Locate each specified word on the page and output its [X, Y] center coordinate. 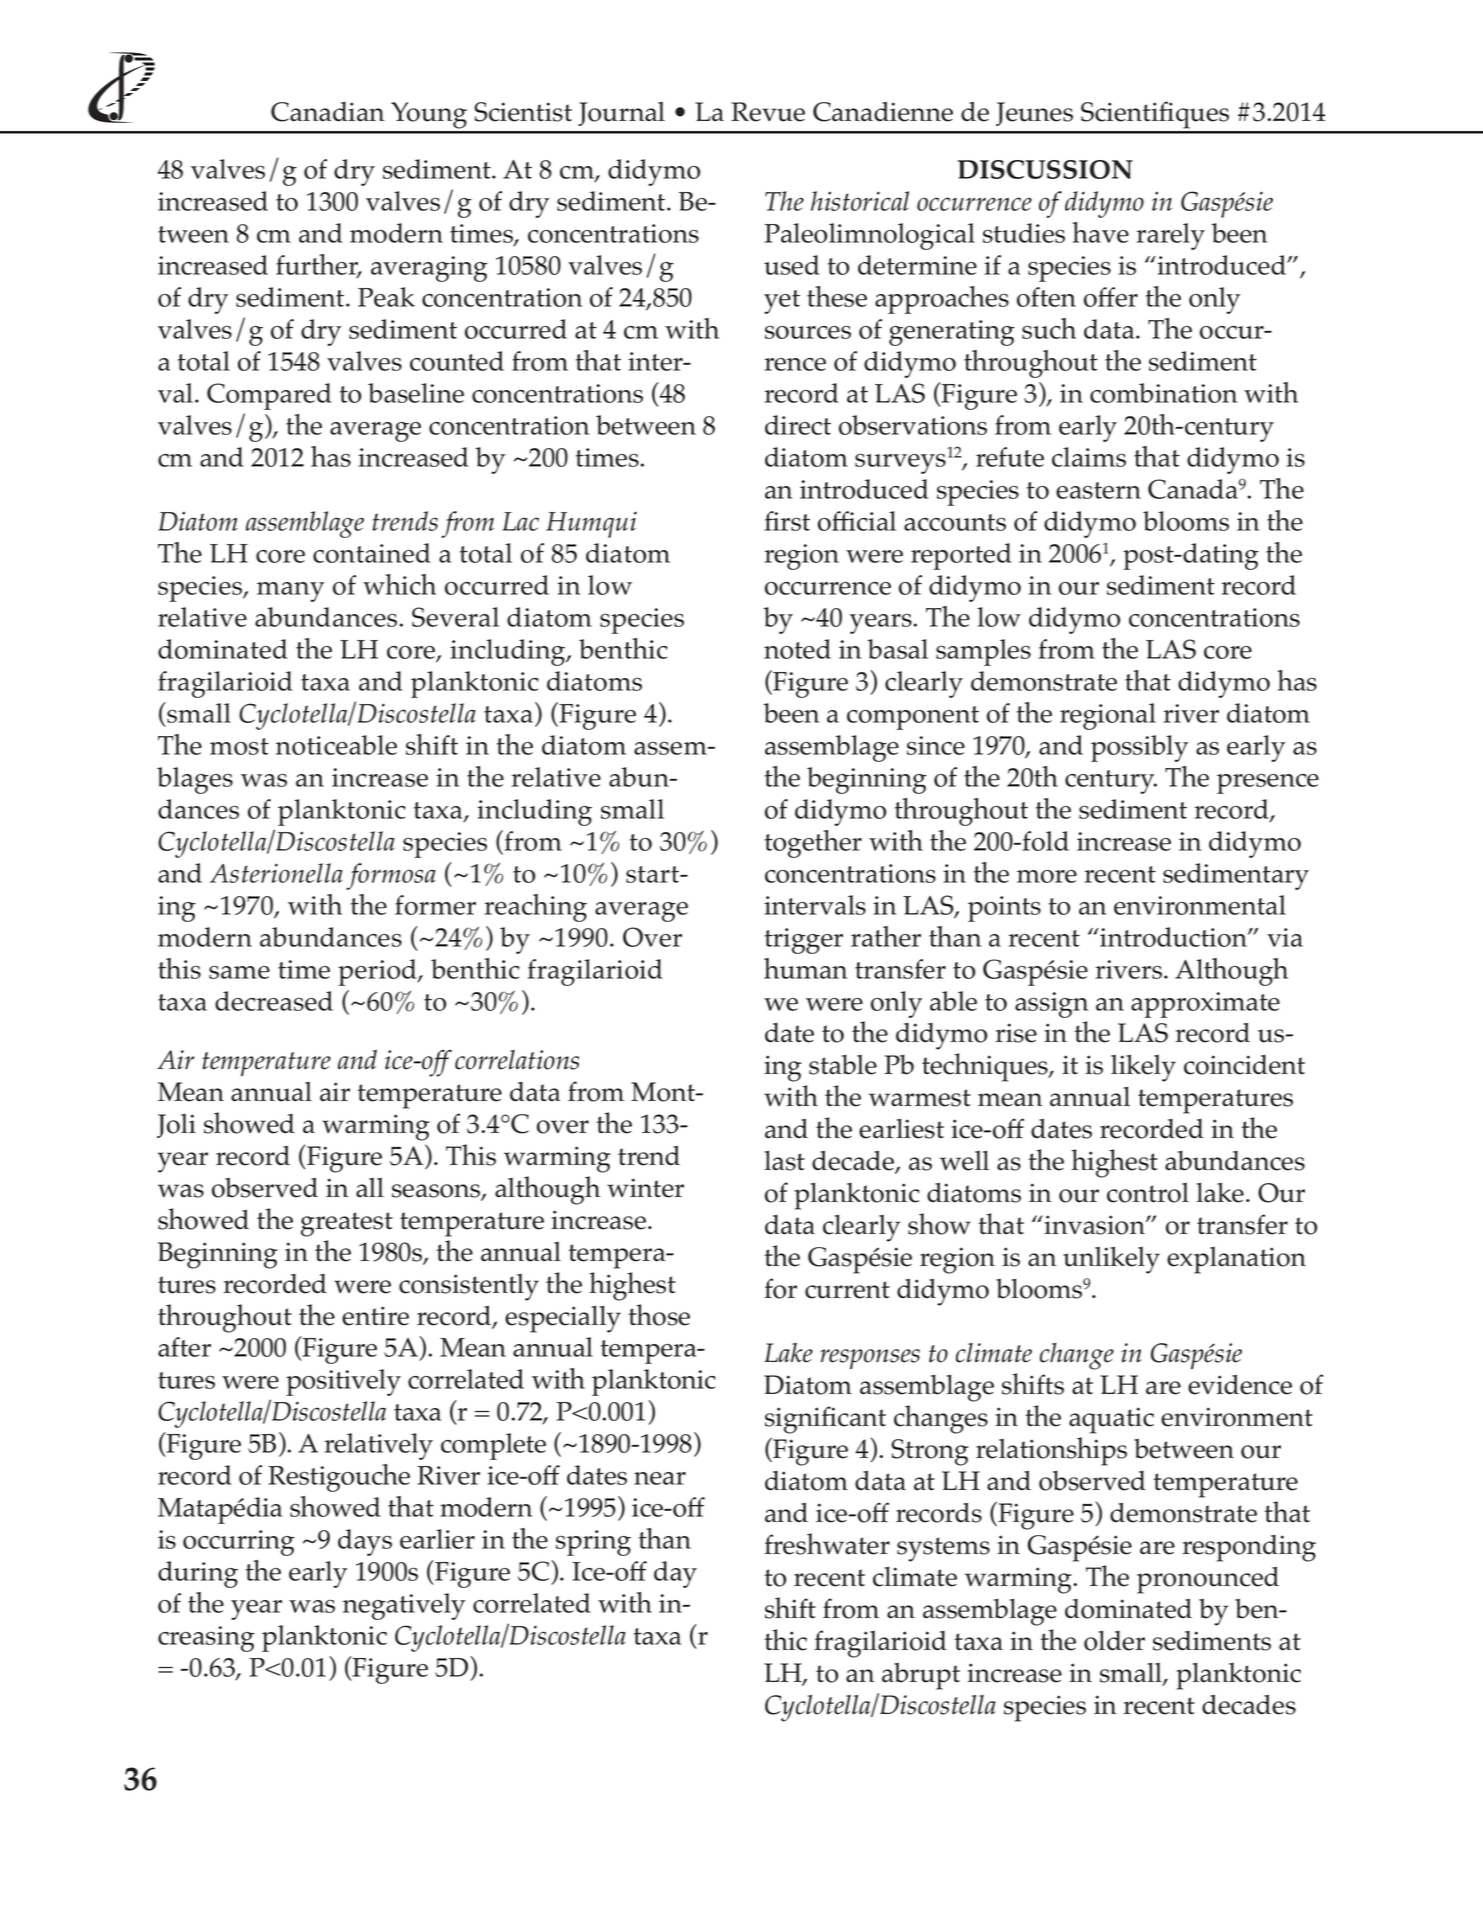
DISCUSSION [1045, 169]
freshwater [827, 1544]
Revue [768, 112]
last [784, 1160]
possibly [1139, 748]
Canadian [328, 112]
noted [797, 649]
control [1148, 1193]
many [290, 592]
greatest [347, 1224]
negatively [404, 1606]
